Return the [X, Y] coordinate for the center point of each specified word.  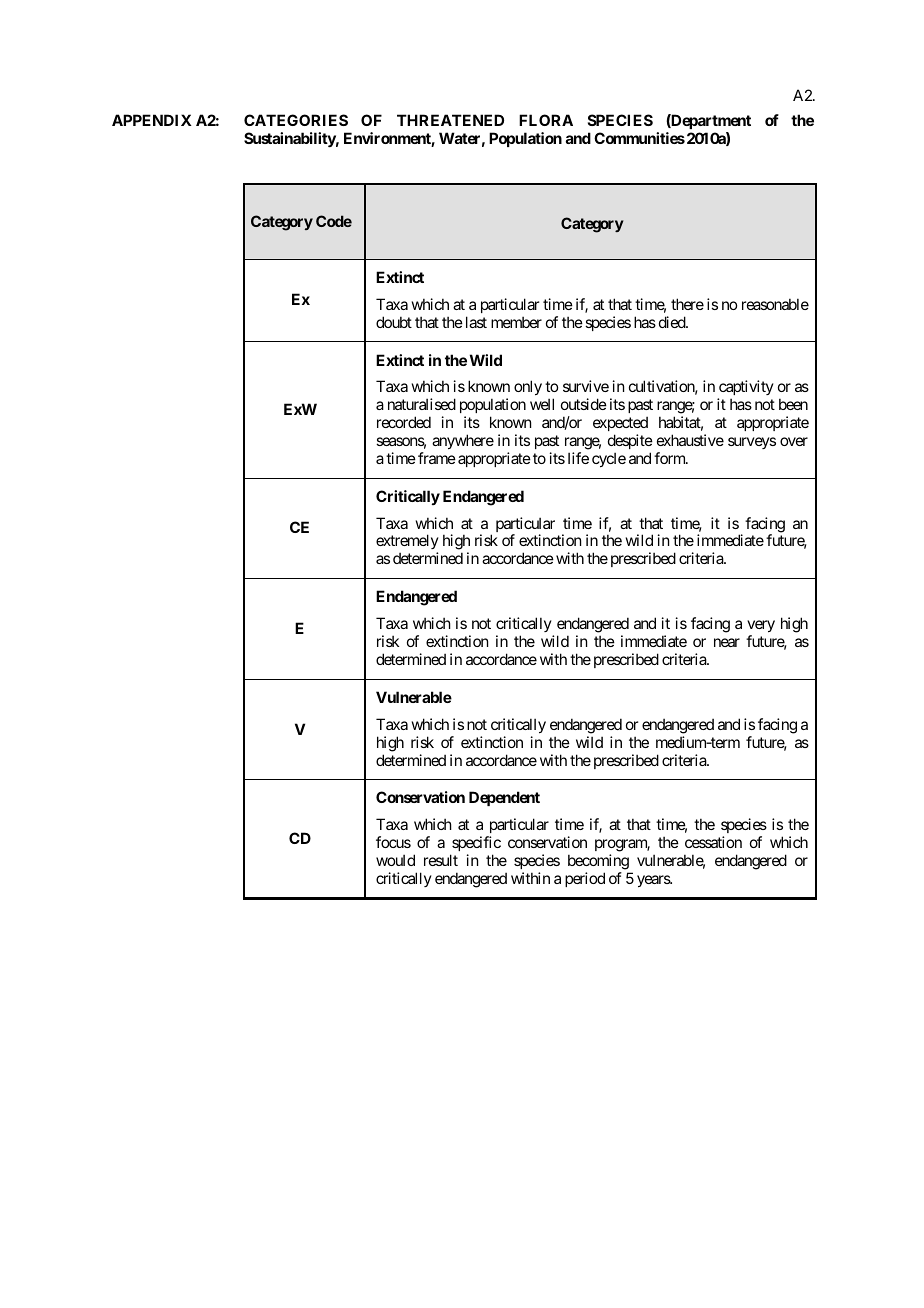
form [670, 458]
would [395, 860]
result [441, 860]
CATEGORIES [296, 120]
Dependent [504, 798]
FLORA [546, 120]
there [687, 304]
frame [437, 458]
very [761, 628]
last [476, 322]
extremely [407, 543]
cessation [713, 842]
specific [476, 843]
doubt [394, 322]
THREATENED [450, 120]
